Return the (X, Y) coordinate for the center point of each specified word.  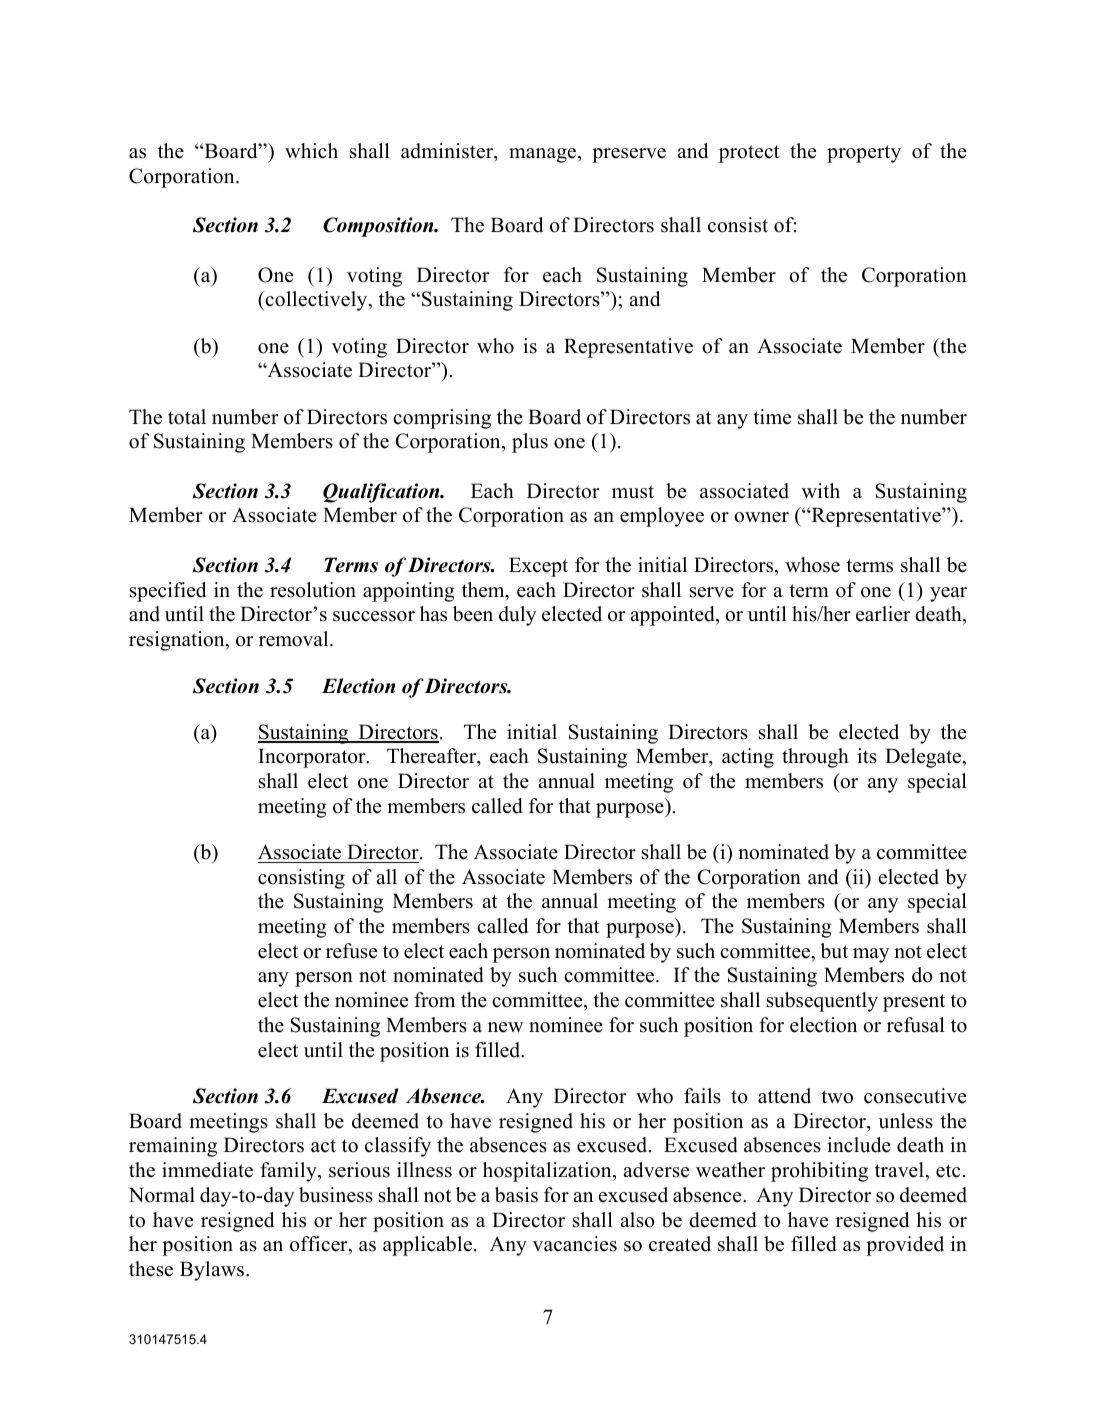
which (311, 151)
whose (812, 565)
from (434, 1000)
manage (544, 155)
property (864, 154)
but (834, 951)
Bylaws (213, 1271)
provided (905, 1246)
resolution (313, 590)
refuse (351, 951)
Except (538, 567)
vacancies (575, 1244)
